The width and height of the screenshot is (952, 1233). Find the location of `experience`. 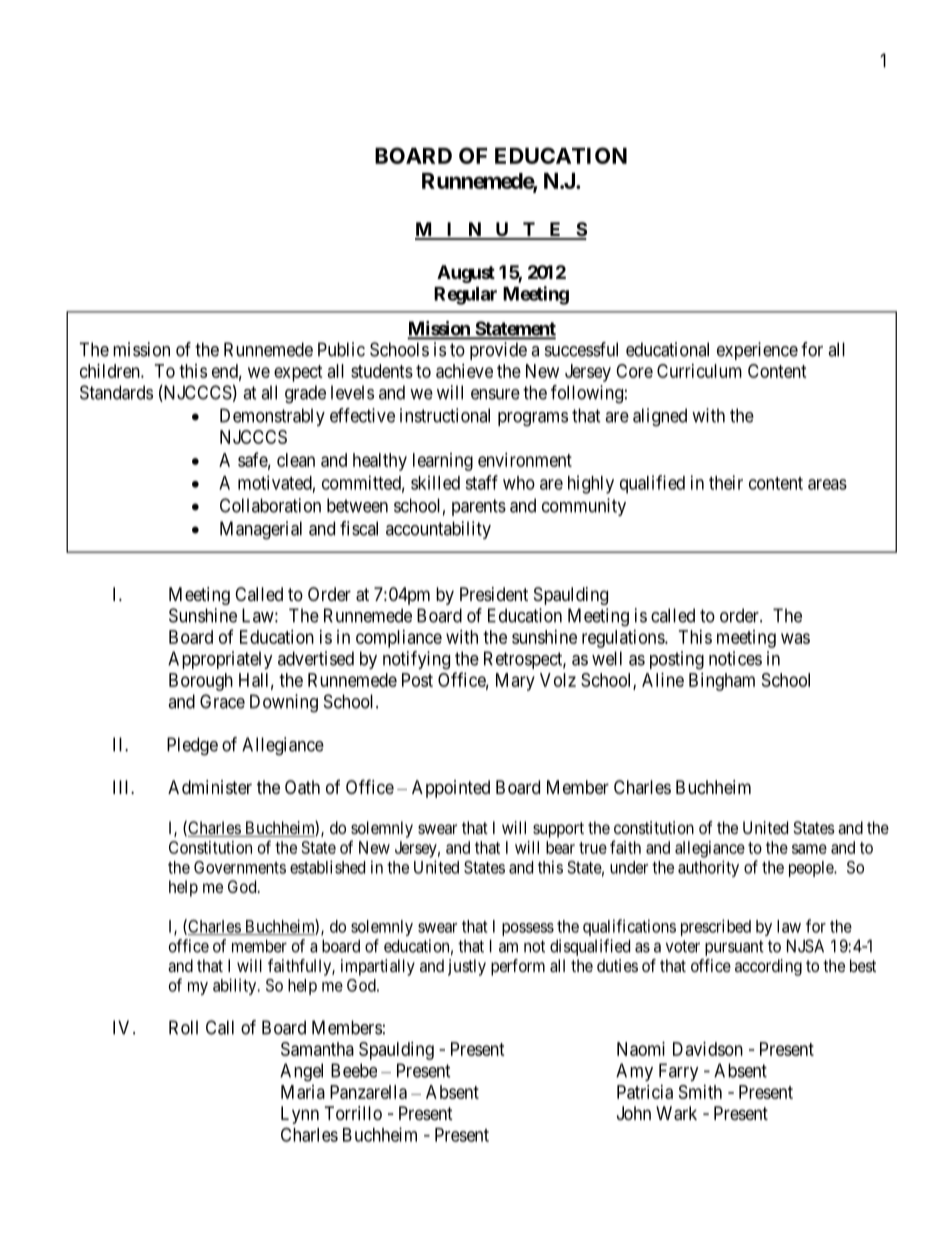

experience is located at coordinates (757, 351).
